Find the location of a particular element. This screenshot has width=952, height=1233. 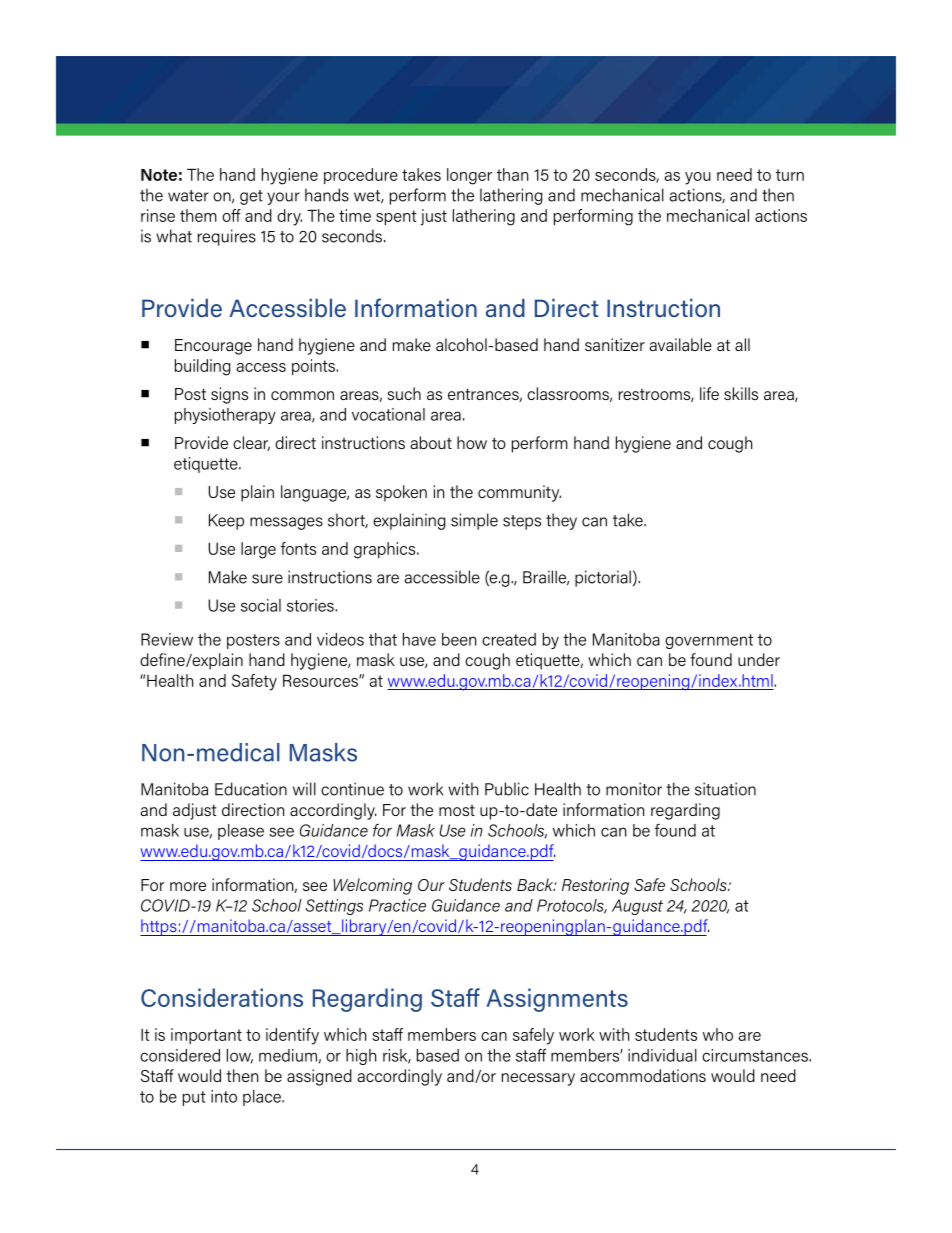

off is located at coordinates (231, 215).
